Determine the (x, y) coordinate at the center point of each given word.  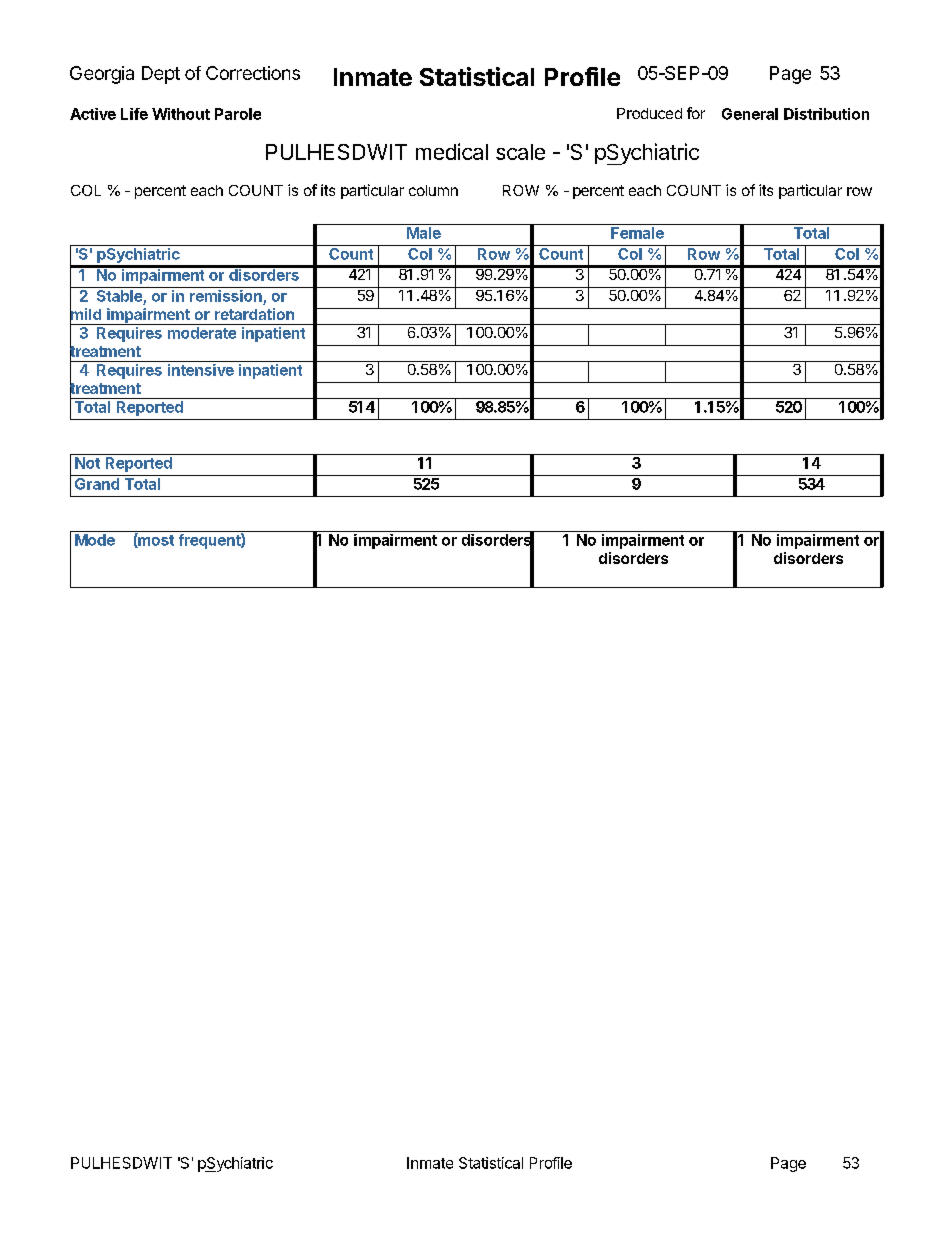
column (433, 190)
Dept (161, 75)
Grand (97, 484)
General (750, 114)
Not (87, 463)
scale (520, 152)
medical (452, 151)
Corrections (253, 73)
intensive (201, 370)
